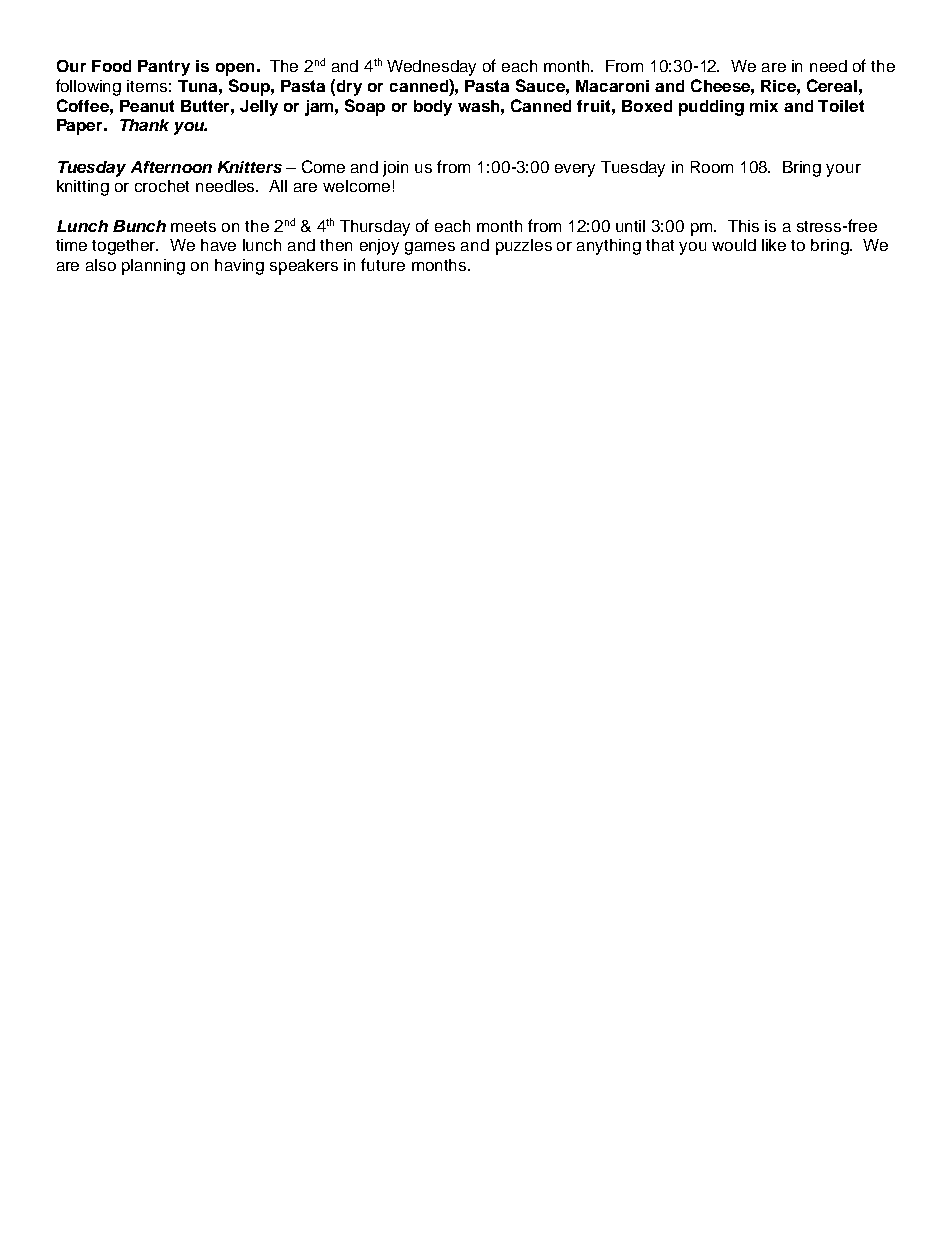  Describe the element at coordinates (81, 127) in the screenshot. I see `Paper` at that location.
